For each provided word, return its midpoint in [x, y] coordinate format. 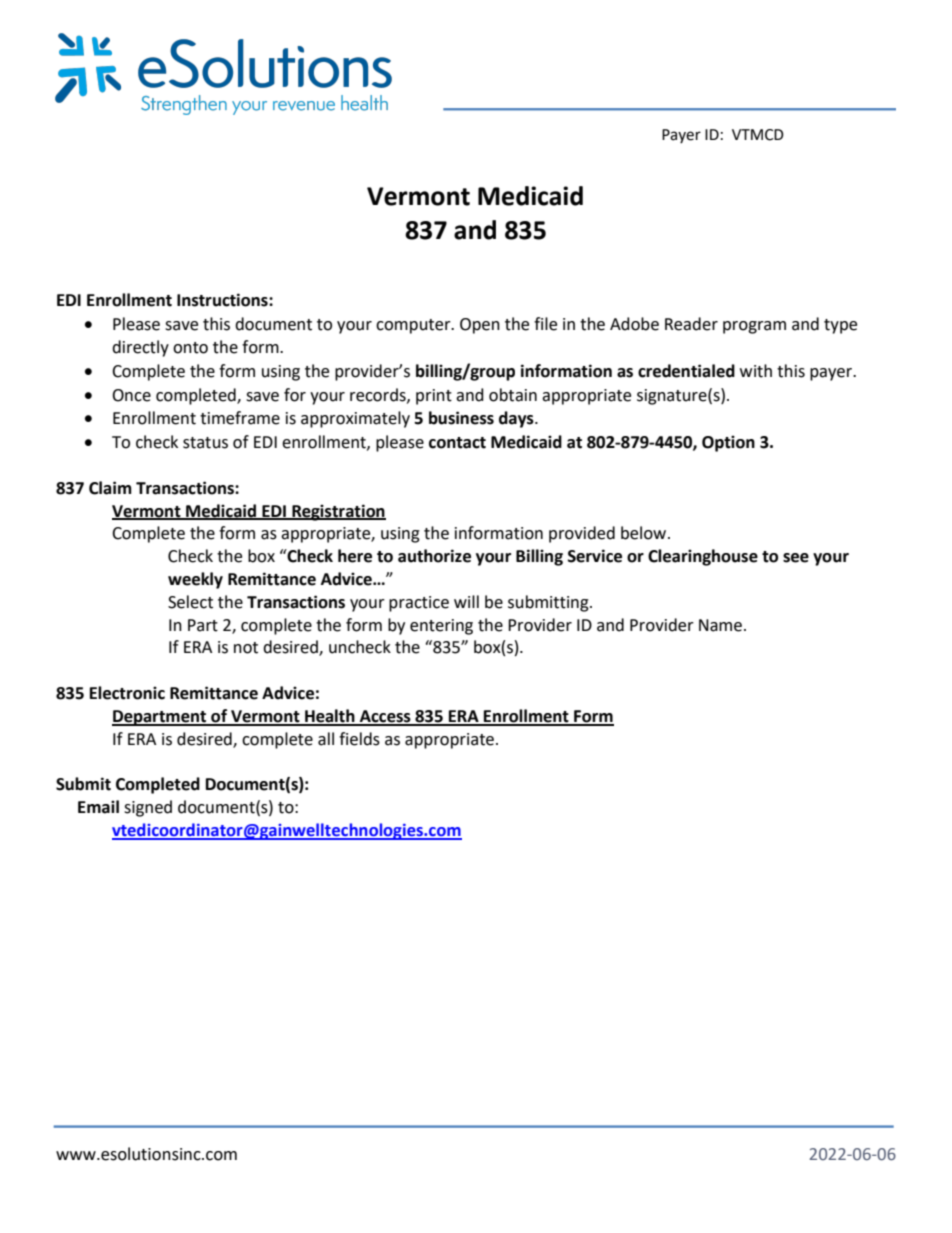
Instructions [223, 300]
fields [359, 739]
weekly [195, 580]
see [796, 558]
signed [148, 808]
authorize [434, 556]
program [754, 327]
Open [480, 326]
